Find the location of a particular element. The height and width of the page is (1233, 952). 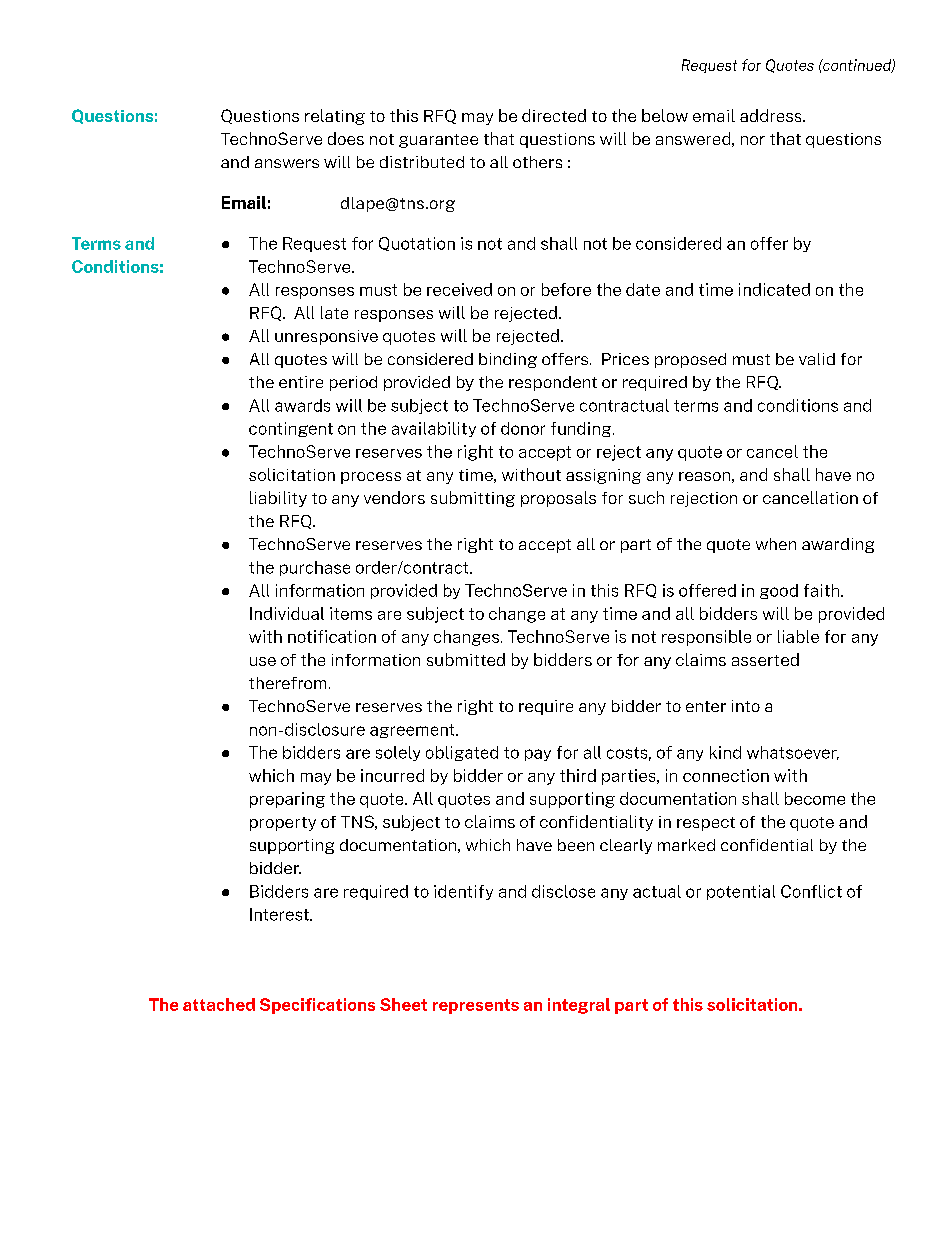

Specifications is located at coordinates (317, 1006).
